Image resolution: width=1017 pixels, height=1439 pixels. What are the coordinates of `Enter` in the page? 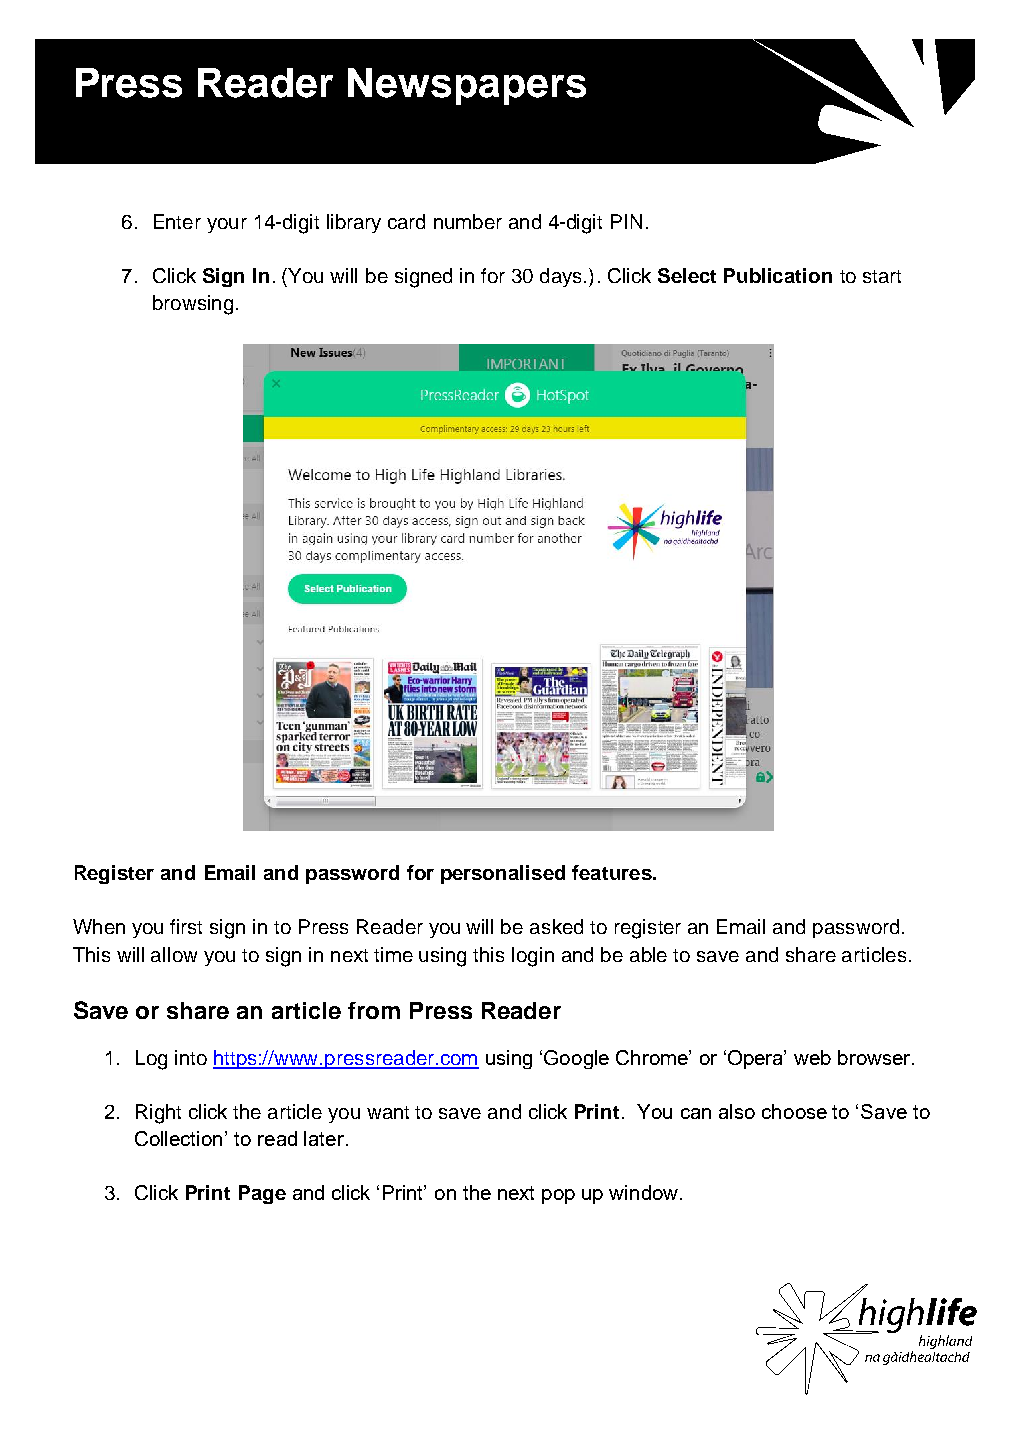 It's located at (177, 221).
